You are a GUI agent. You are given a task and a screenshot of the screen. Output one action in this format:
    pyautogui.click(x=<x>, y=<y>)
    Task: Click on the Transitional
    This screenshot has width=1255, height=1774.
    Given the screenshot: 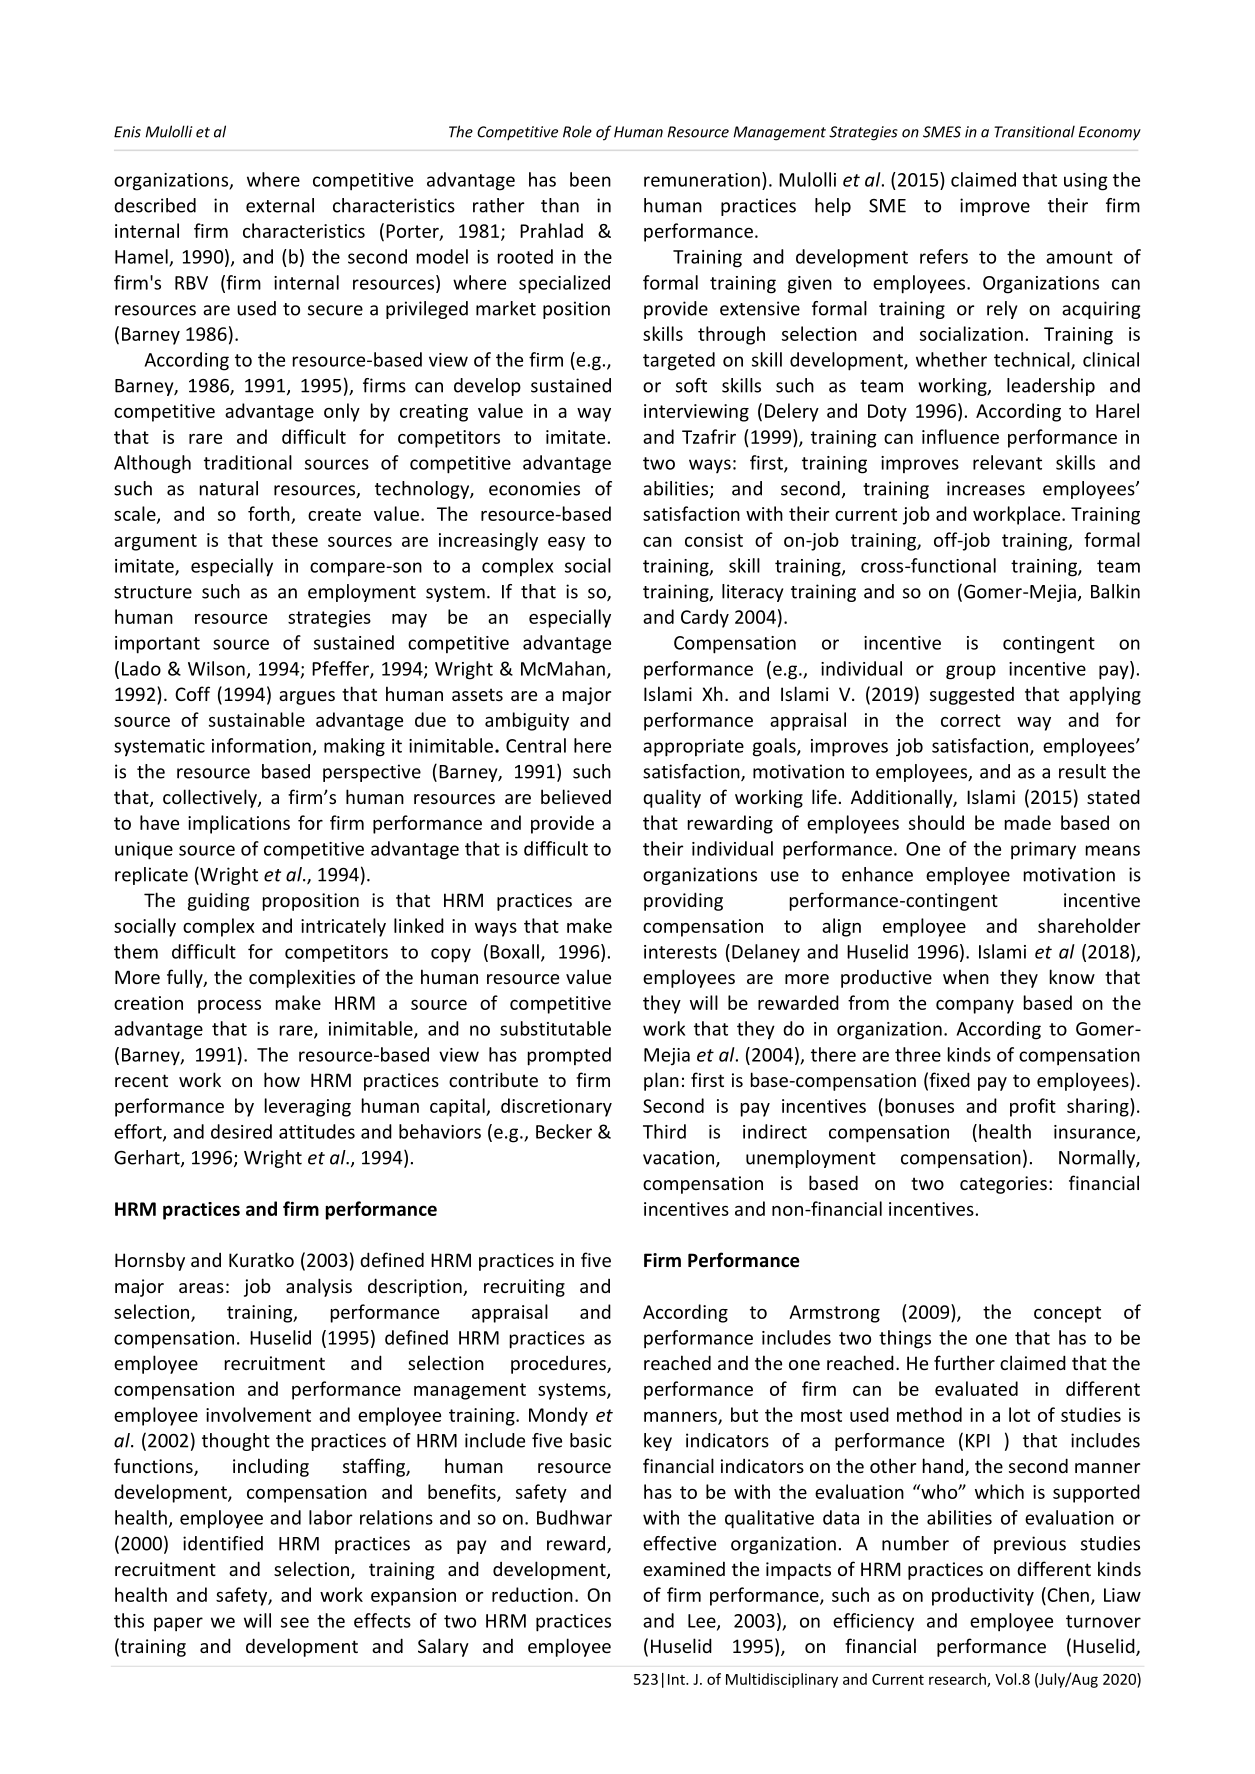 What is the action you would take?
    pyautogui.click(x=1034, y=131)
